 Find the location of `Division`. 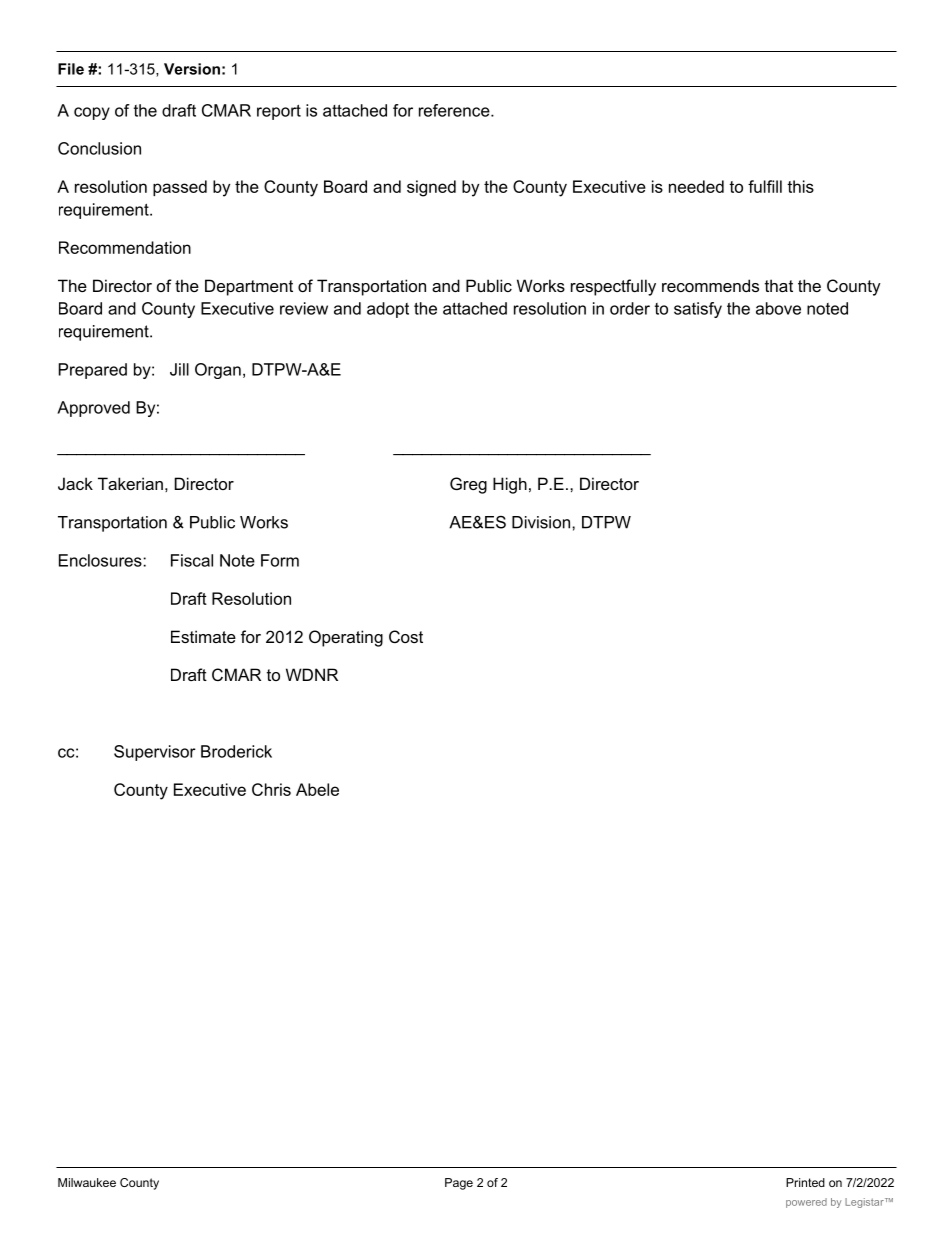

Division is located at coordinates (541, 522).
